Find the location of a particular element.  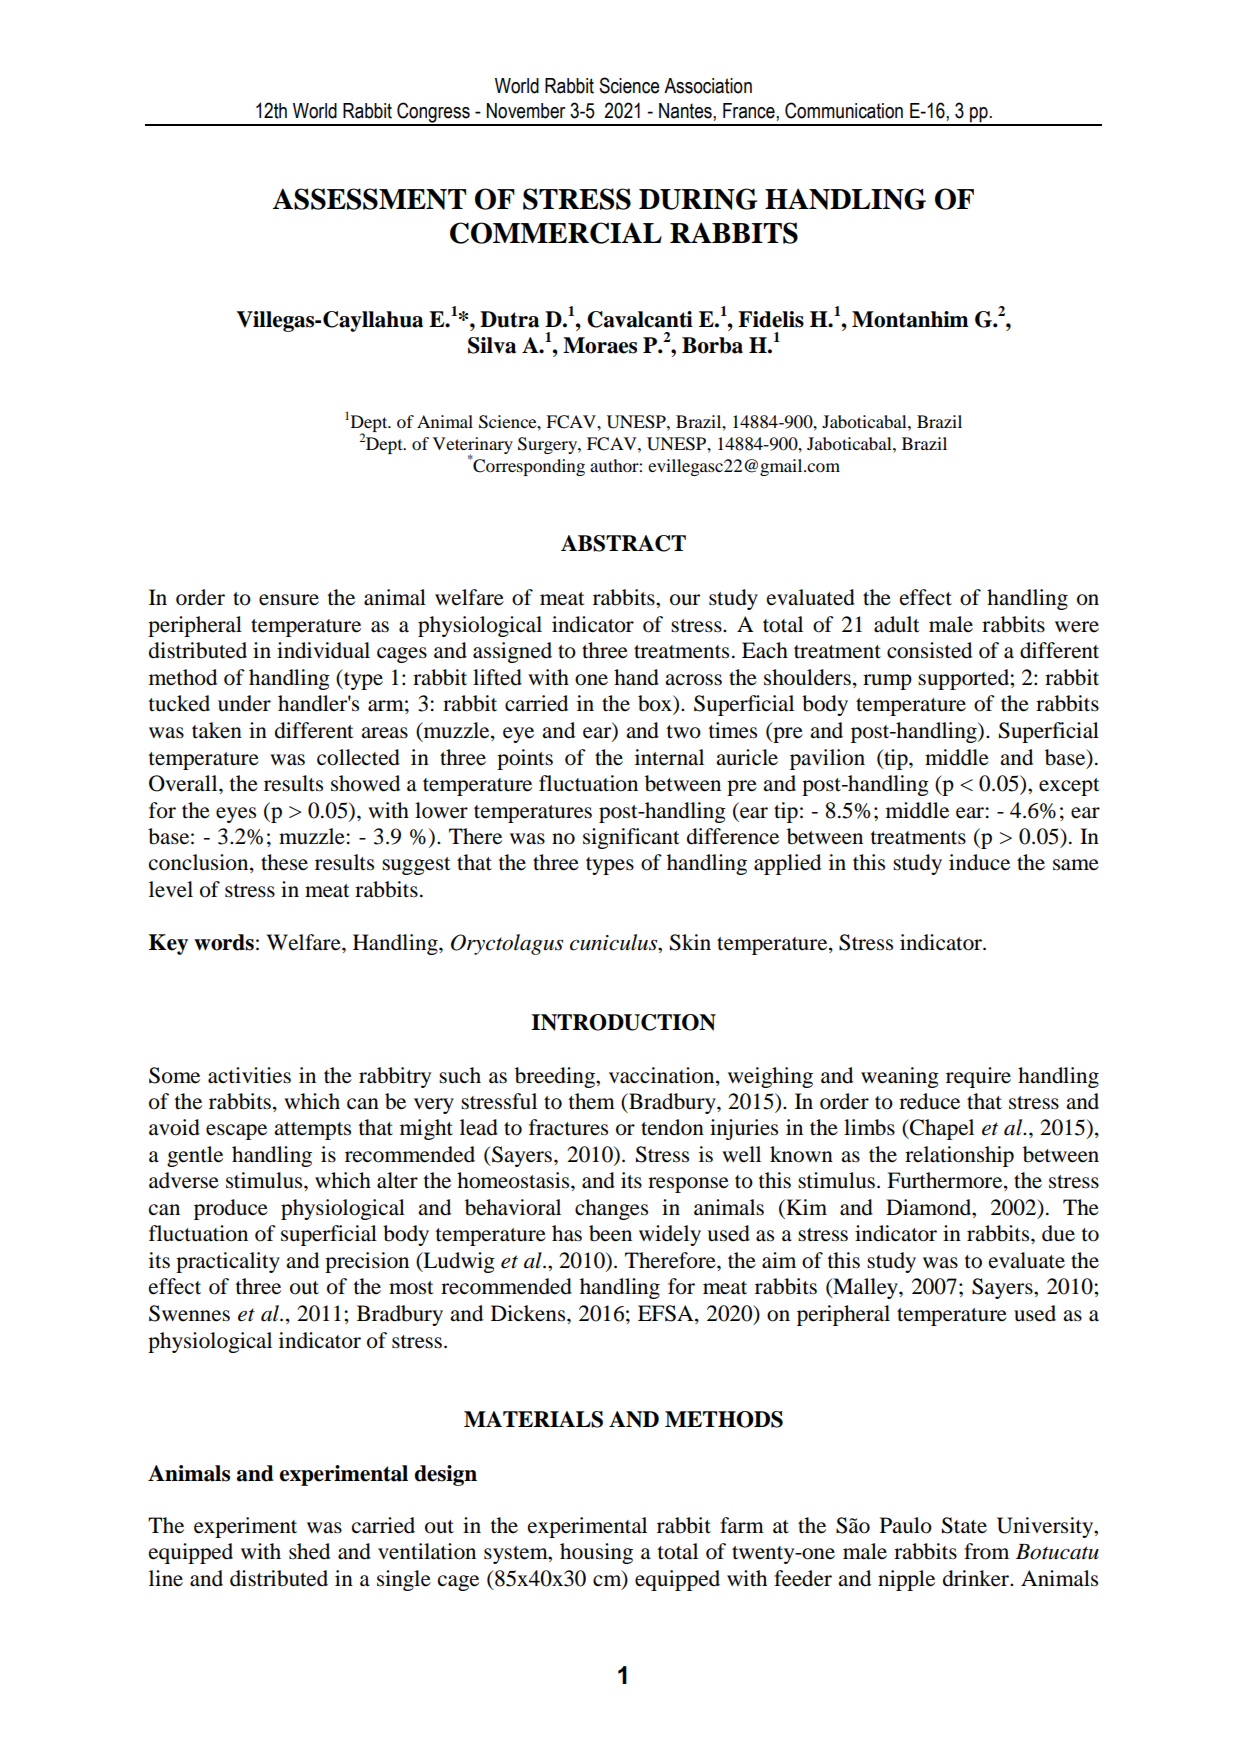

adult is located at coordinates (897, 624).
